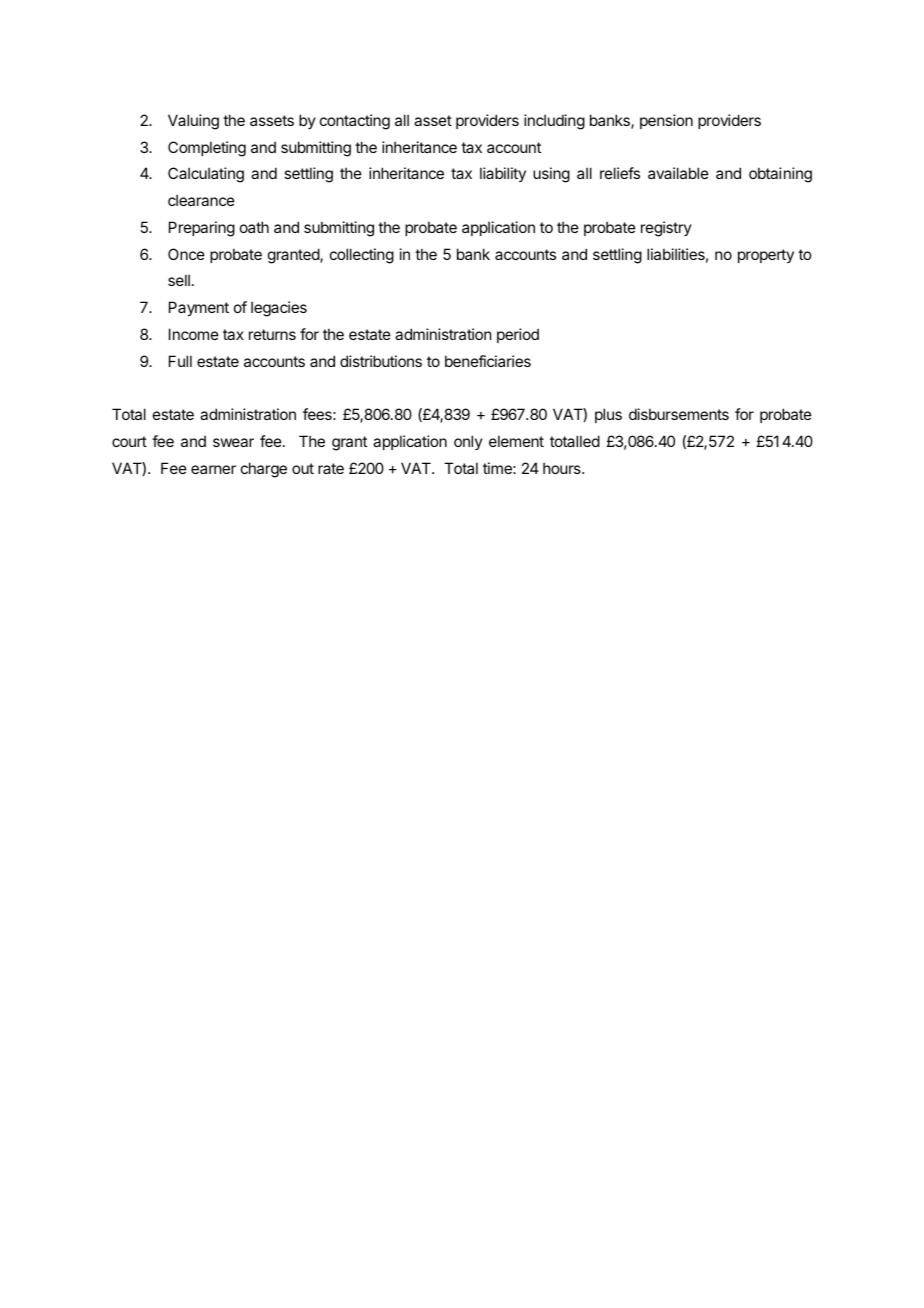 This page has height=1308, width=924. What do you see at coordinates (202, 229) in the page?
I see `Preparing` at bounding box center [202, 229].
